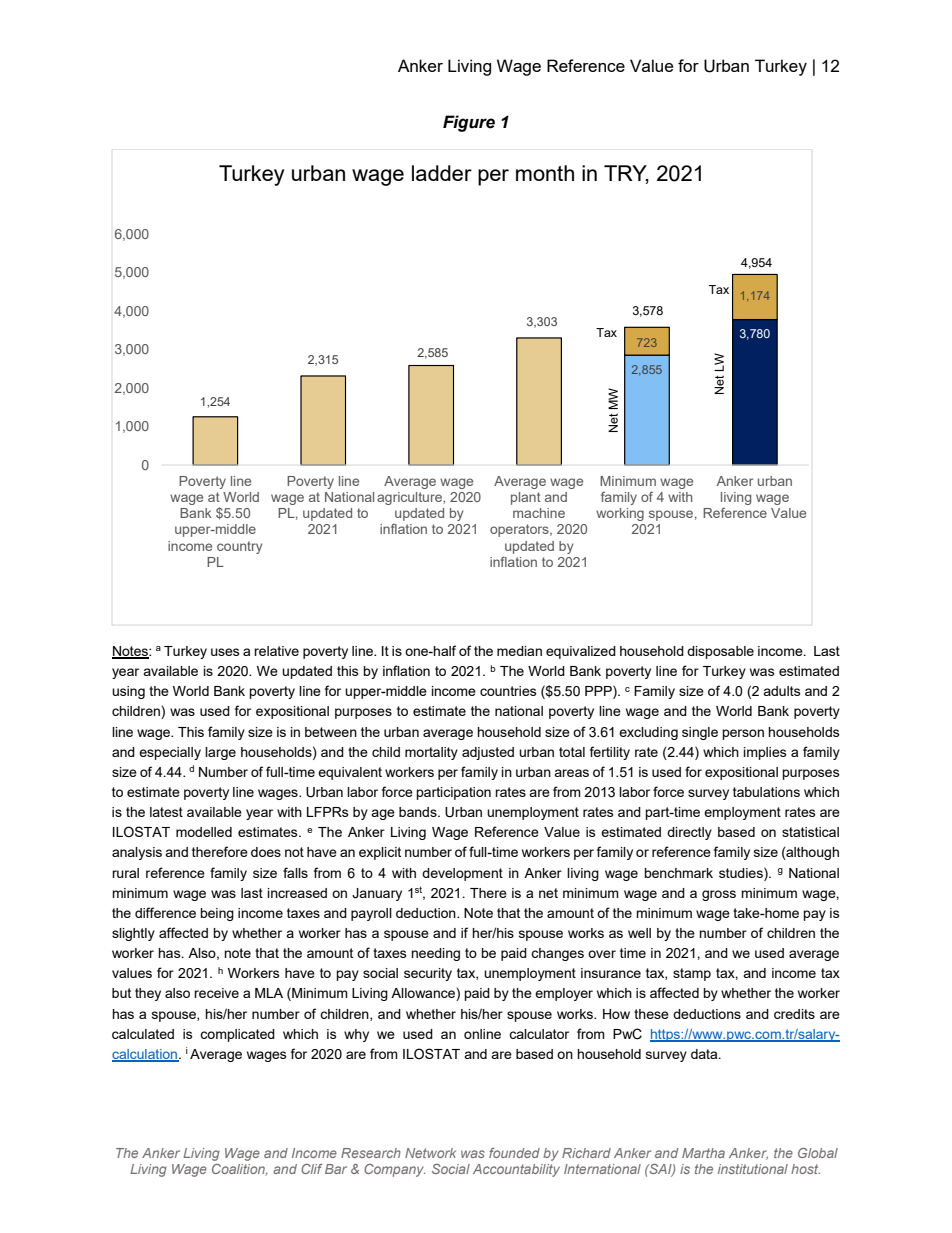  Describe the element at coordinates (442, 173) in the screenshot. I see `ladder` at that location.
